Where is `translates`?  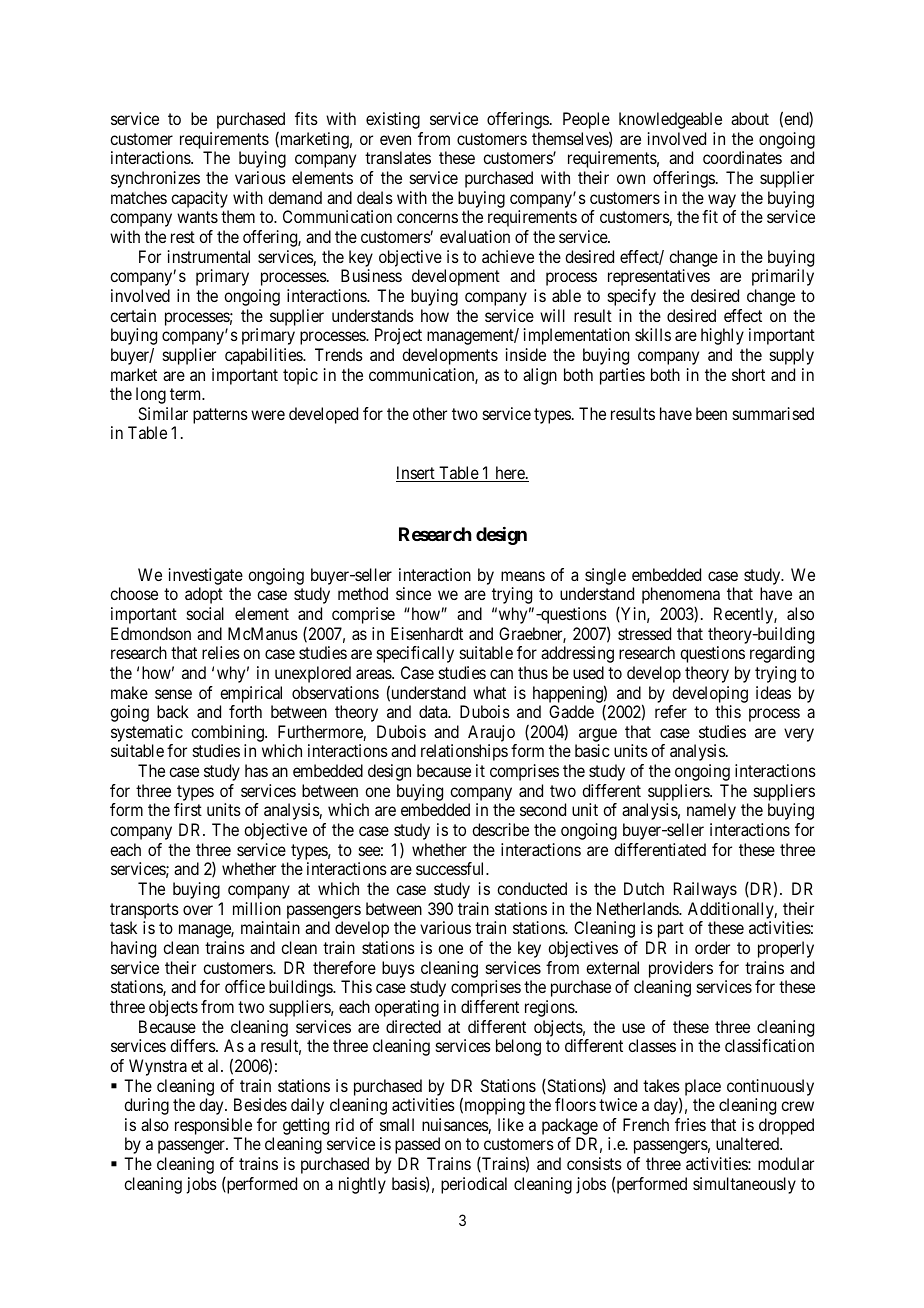 translates is located at coordinates (398, 157).
